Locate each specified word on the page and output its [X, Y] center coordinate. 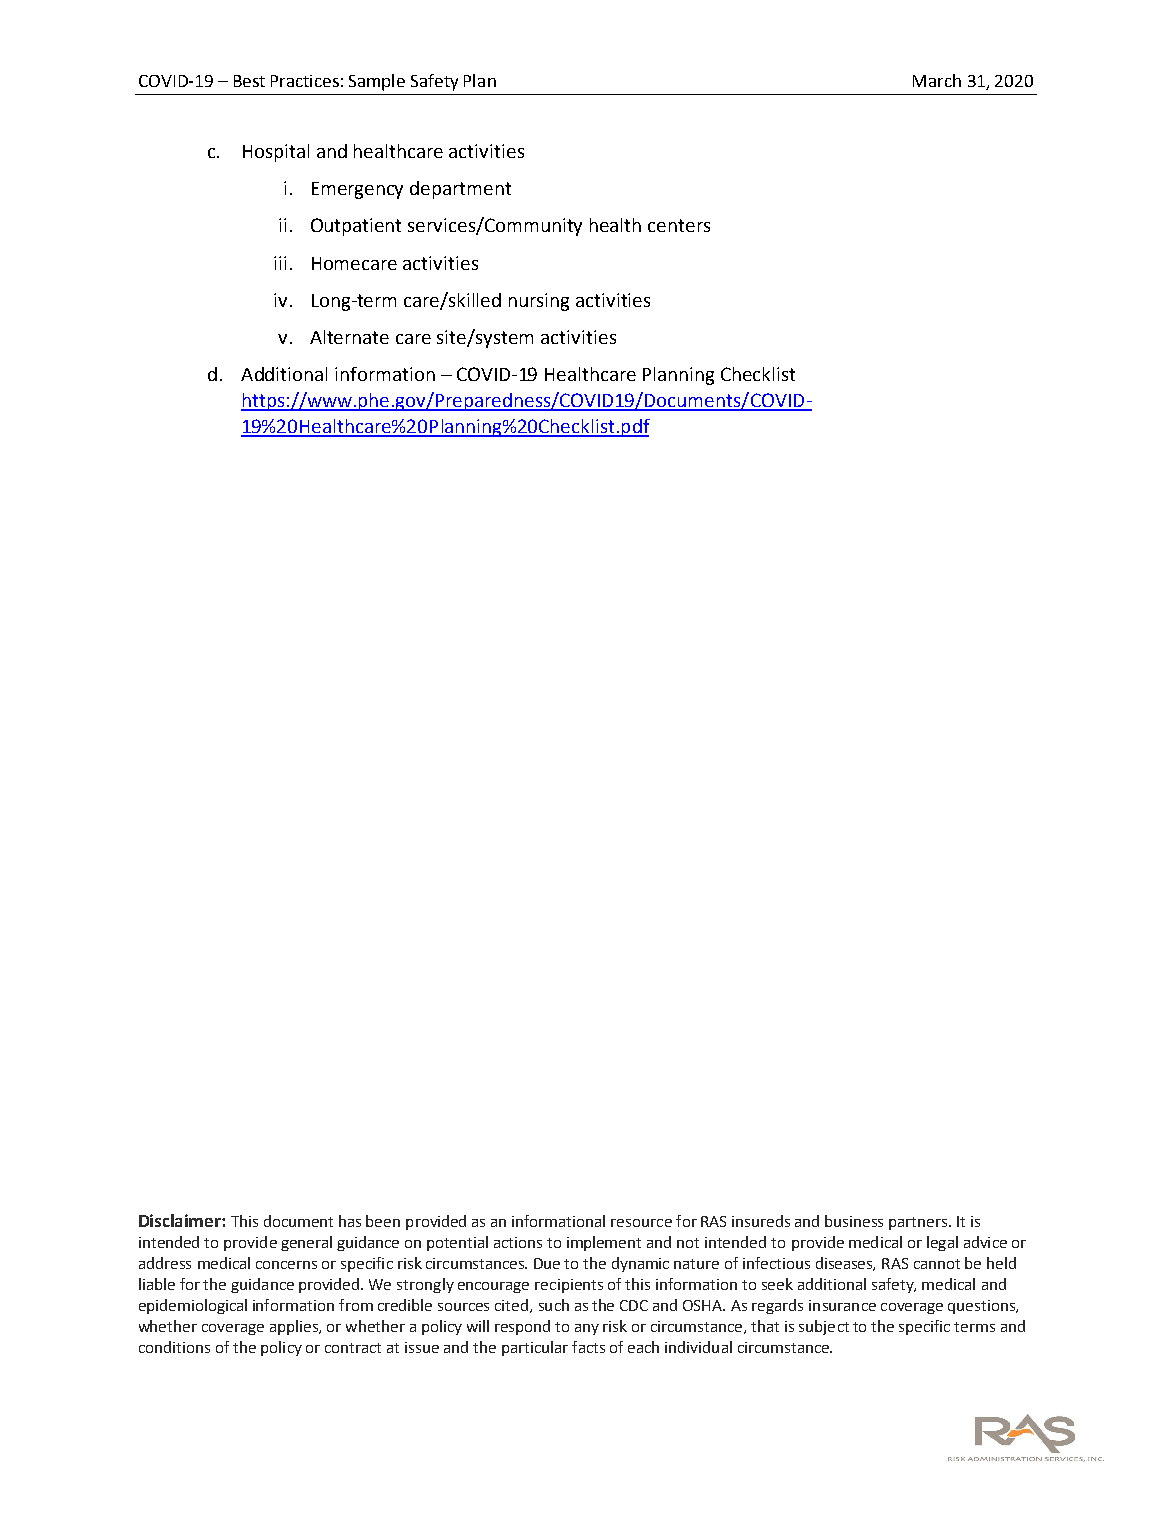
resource [641, 1223]
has [350, 1221]
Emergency [357, 190]
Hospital [276, 153]
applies [295, 1327]
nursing [539, 302]
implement [604, 1243]
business [854, 1221]
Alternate [349, 337]
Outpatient [356, 227]
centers [679, 225]
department [460, 190]
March [937, 80]
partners [919, 1223]
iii [280, 263]
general [306, 1243]
